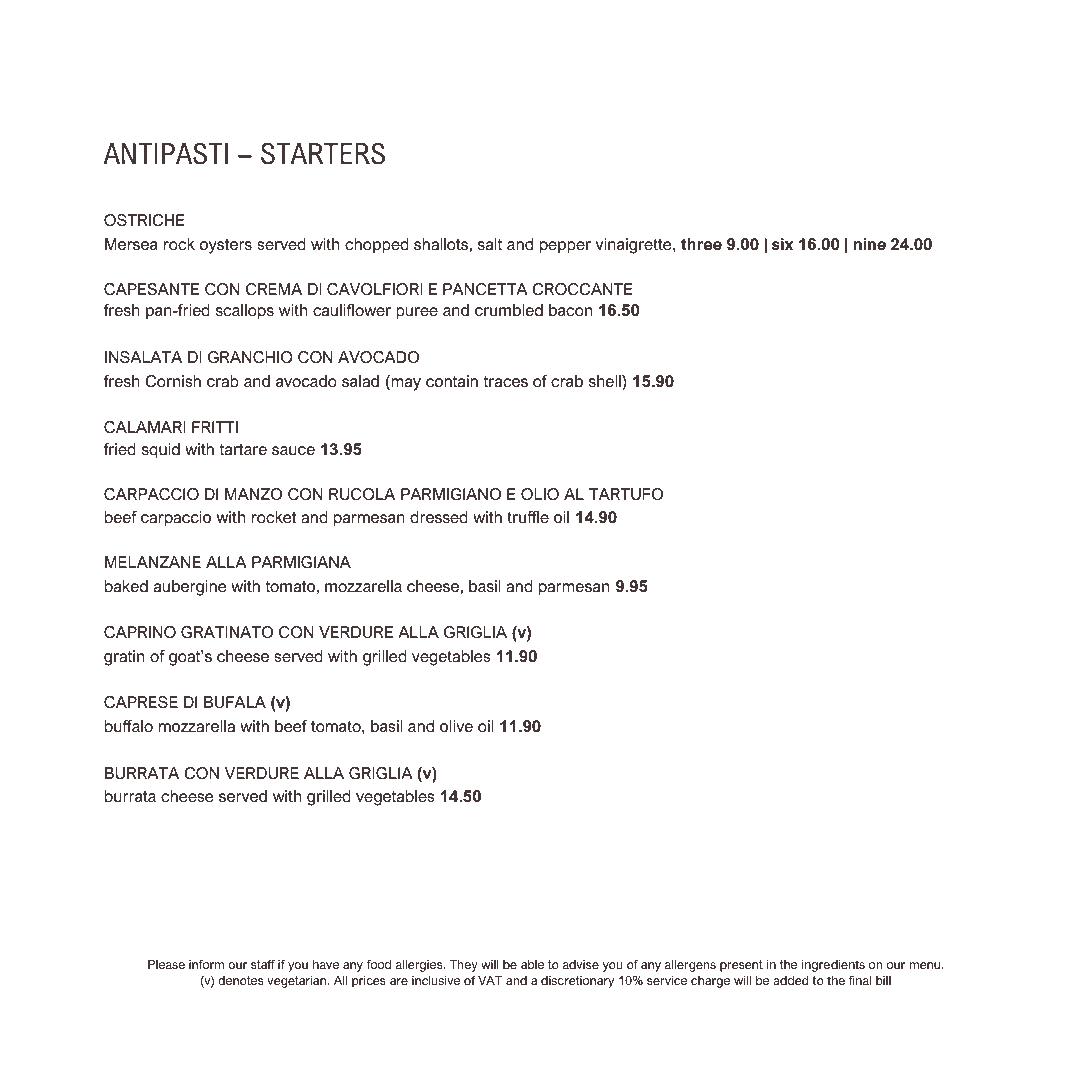 The width and height of the screenshot is (1092, 1092). What do you see at coordinates (323, 153) in the screenshot?
I see `STARTERS` at bounding box center [323, 153].
